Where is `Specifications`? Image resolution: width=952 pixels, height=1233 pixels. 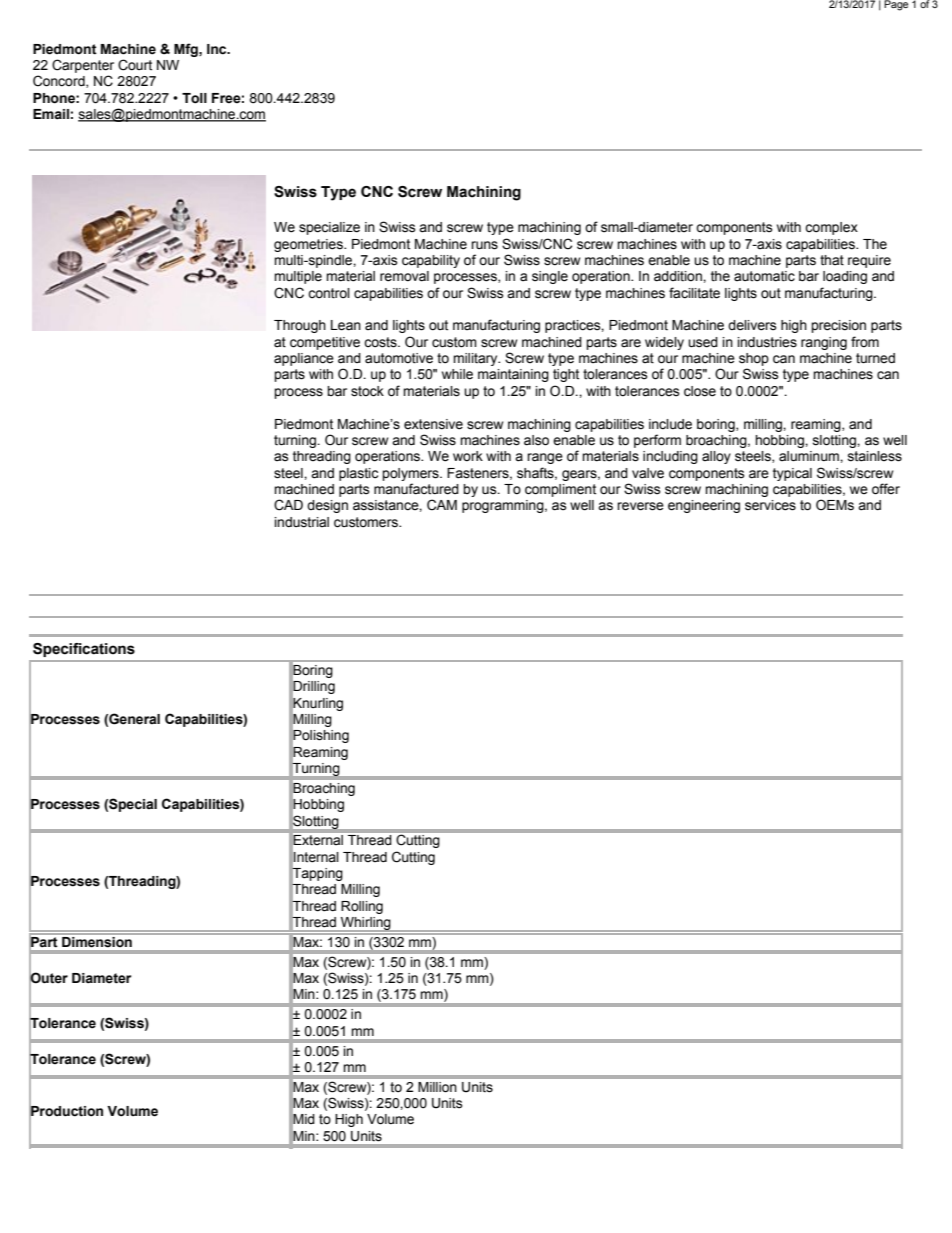 Specifications is located at coordinates (84, 650).
